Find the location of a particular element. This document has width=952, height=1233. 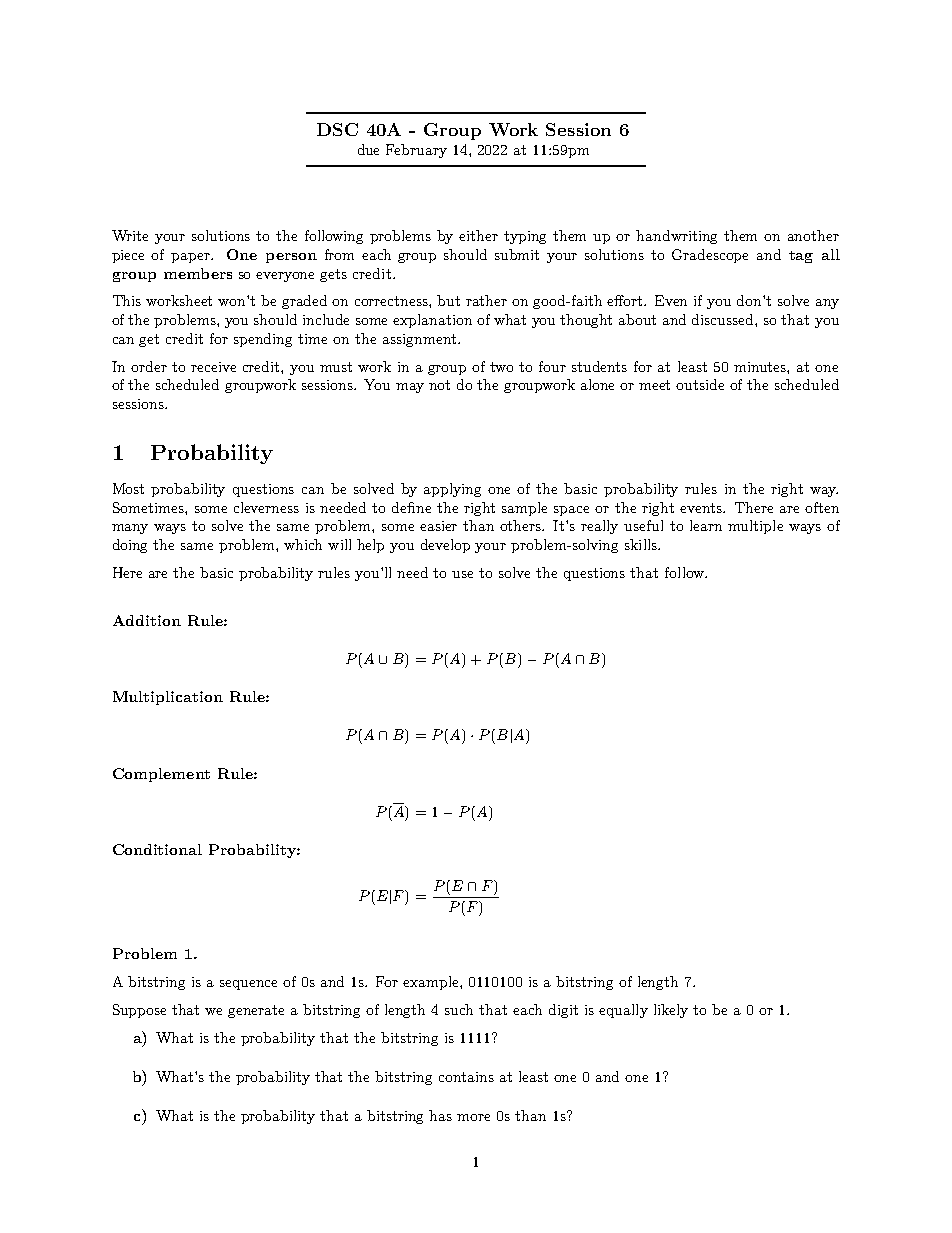

likely is located at coordinates (671, 1011).
